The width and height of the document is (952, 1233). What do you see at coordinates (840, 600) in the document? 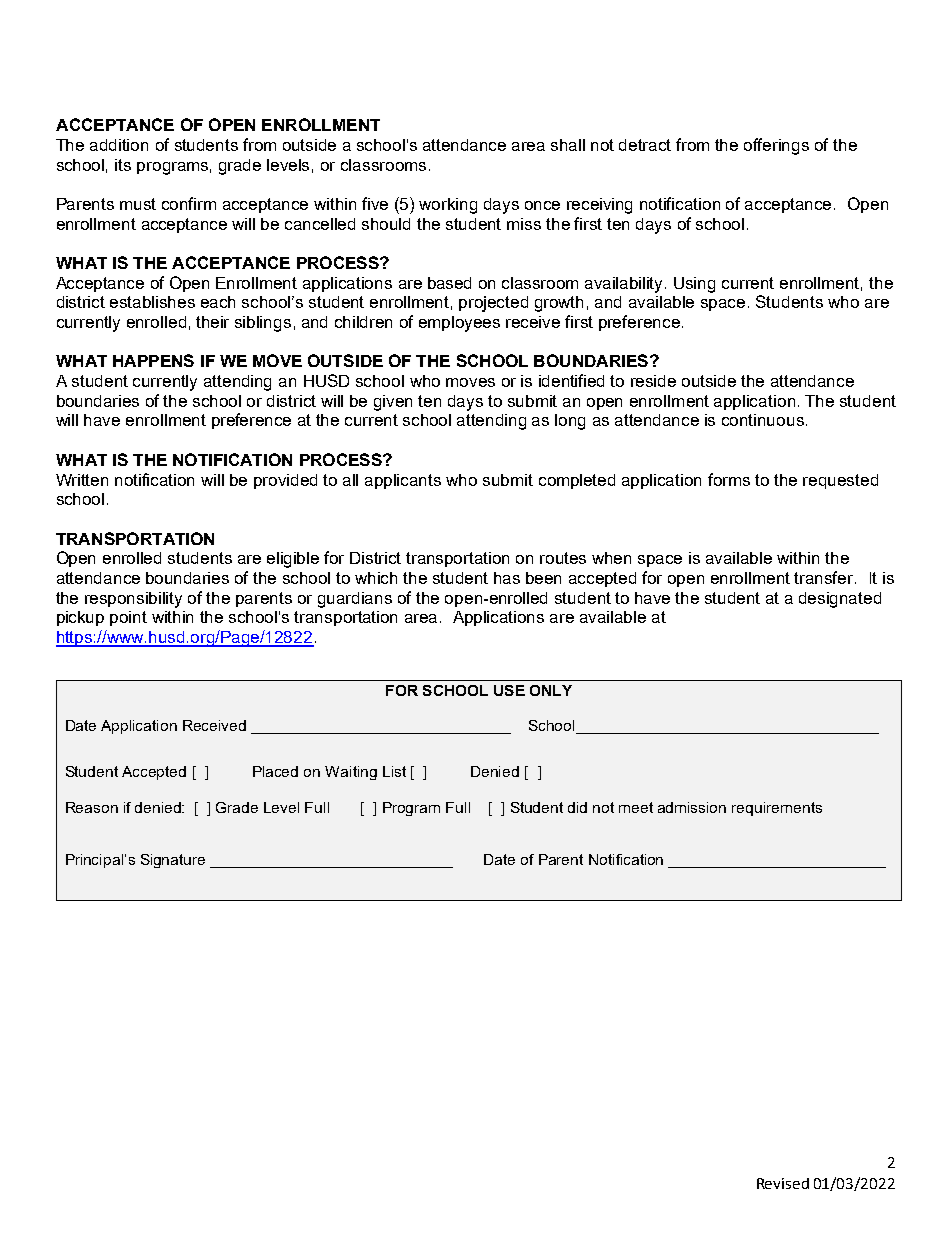
I see `designated` at bounding box center [840, 600].
